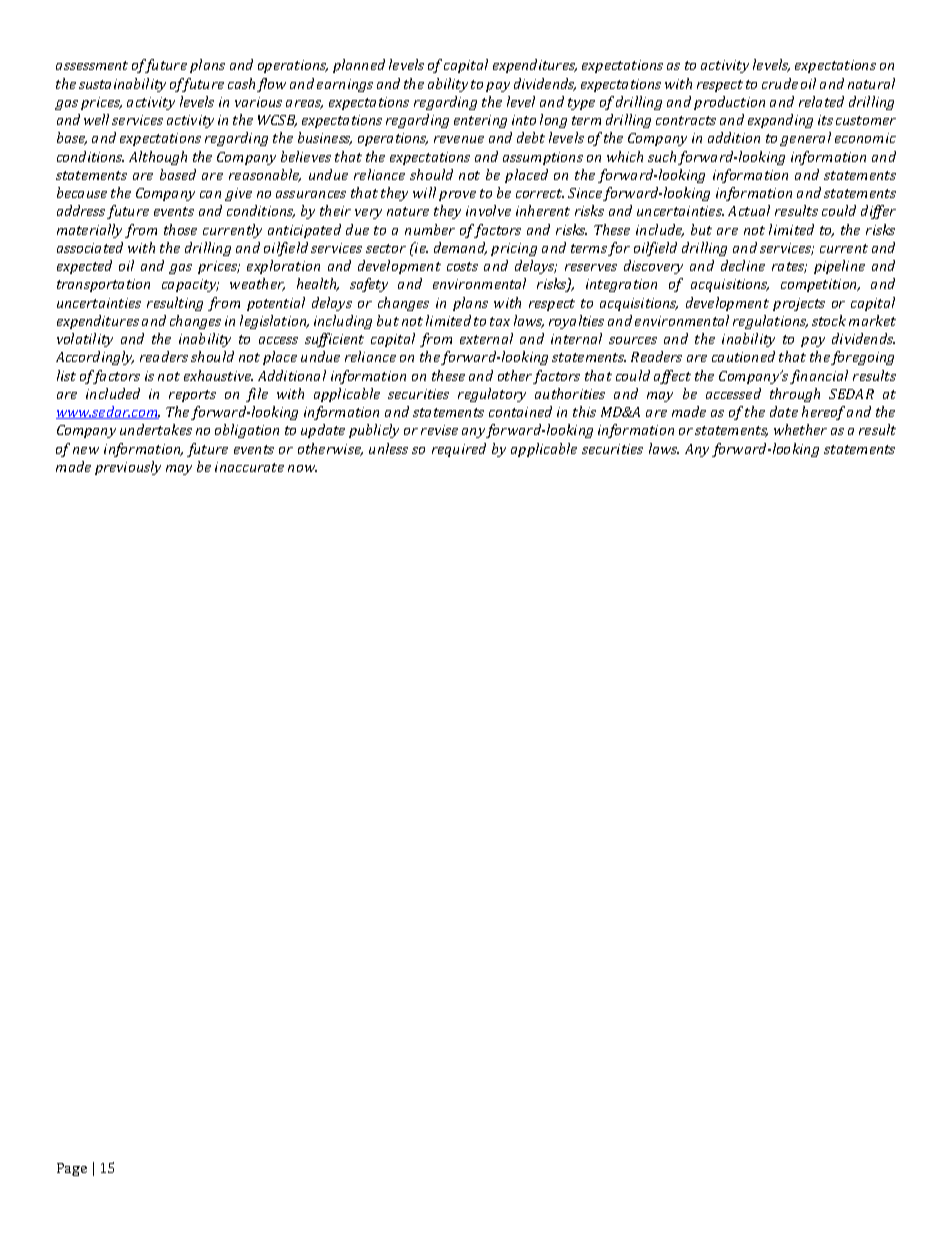  Describe the element at coordinates (85, 340) in the screenshot. I see `volatility` at that location.
